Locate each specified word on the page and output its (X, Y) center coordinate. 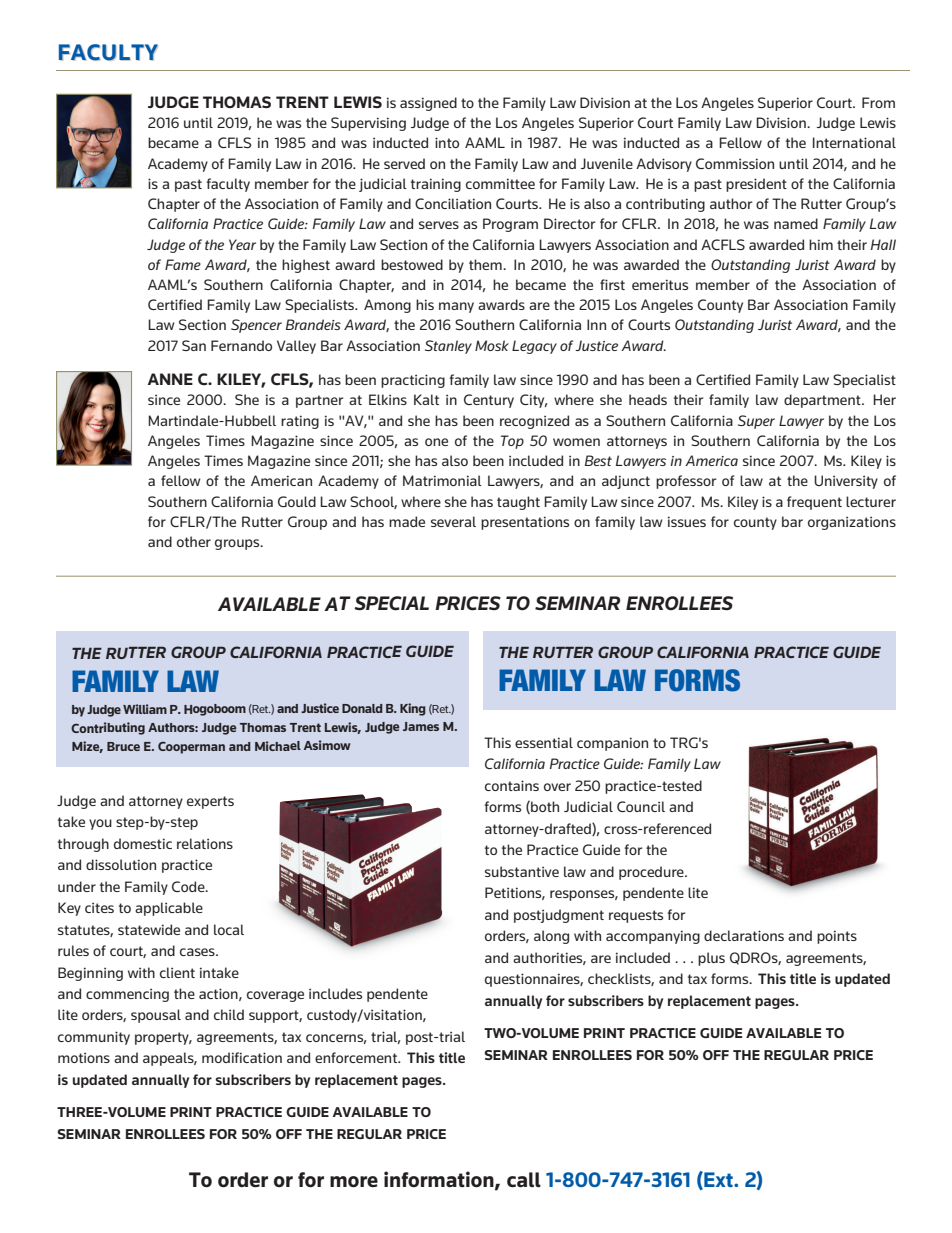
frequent (814, 503)
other (194, 541)
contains (512, 785)
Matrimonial (442, 480)
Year (242, 244)
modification (242, 1057)
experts (210, 802)
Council (641, 806)
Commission (735, 163)
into (447, 142)
